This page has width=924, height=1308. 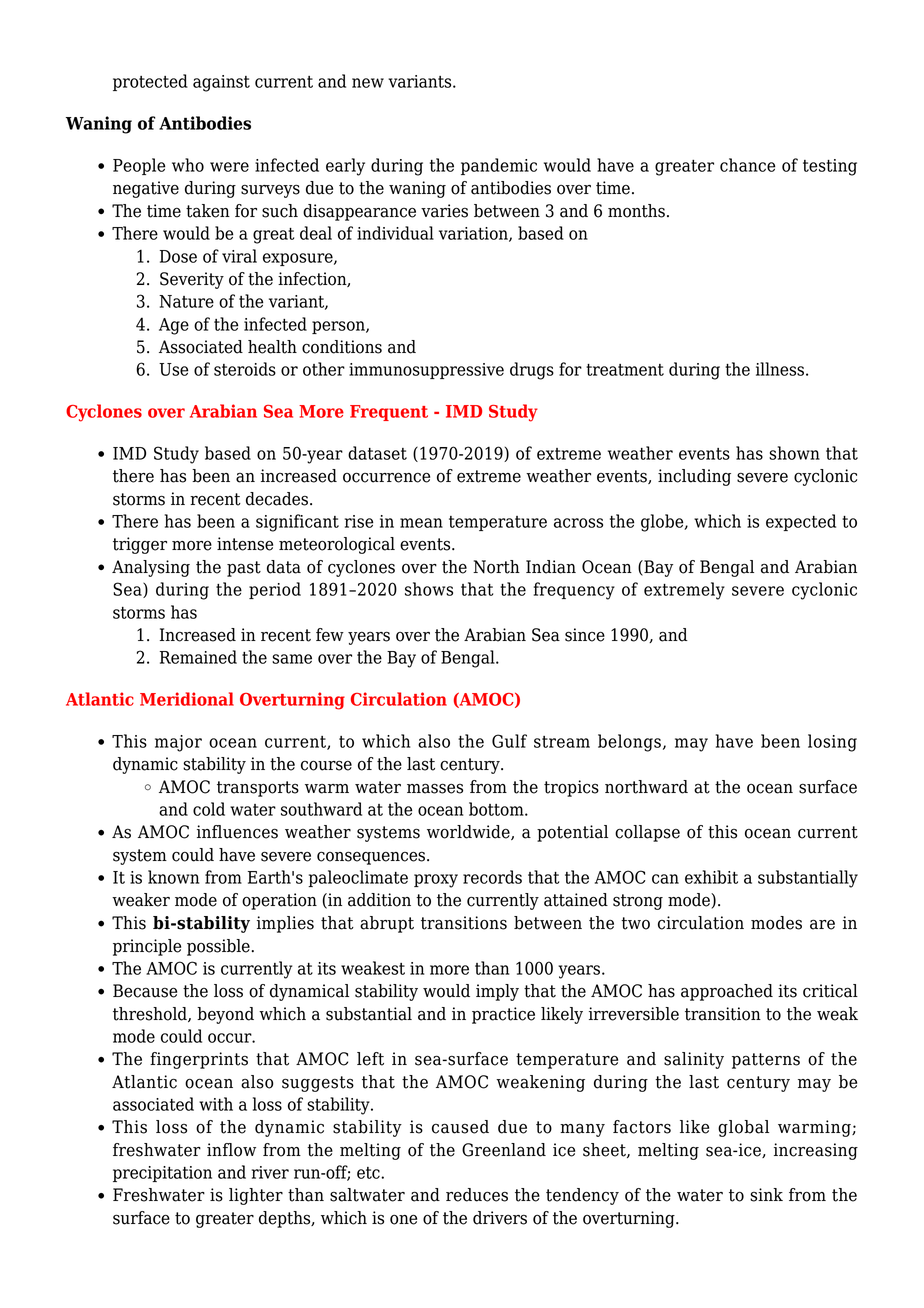 What do you see at coordinates (429, 589) in the page?
I see `shows` at bounding box center [429, 589].
